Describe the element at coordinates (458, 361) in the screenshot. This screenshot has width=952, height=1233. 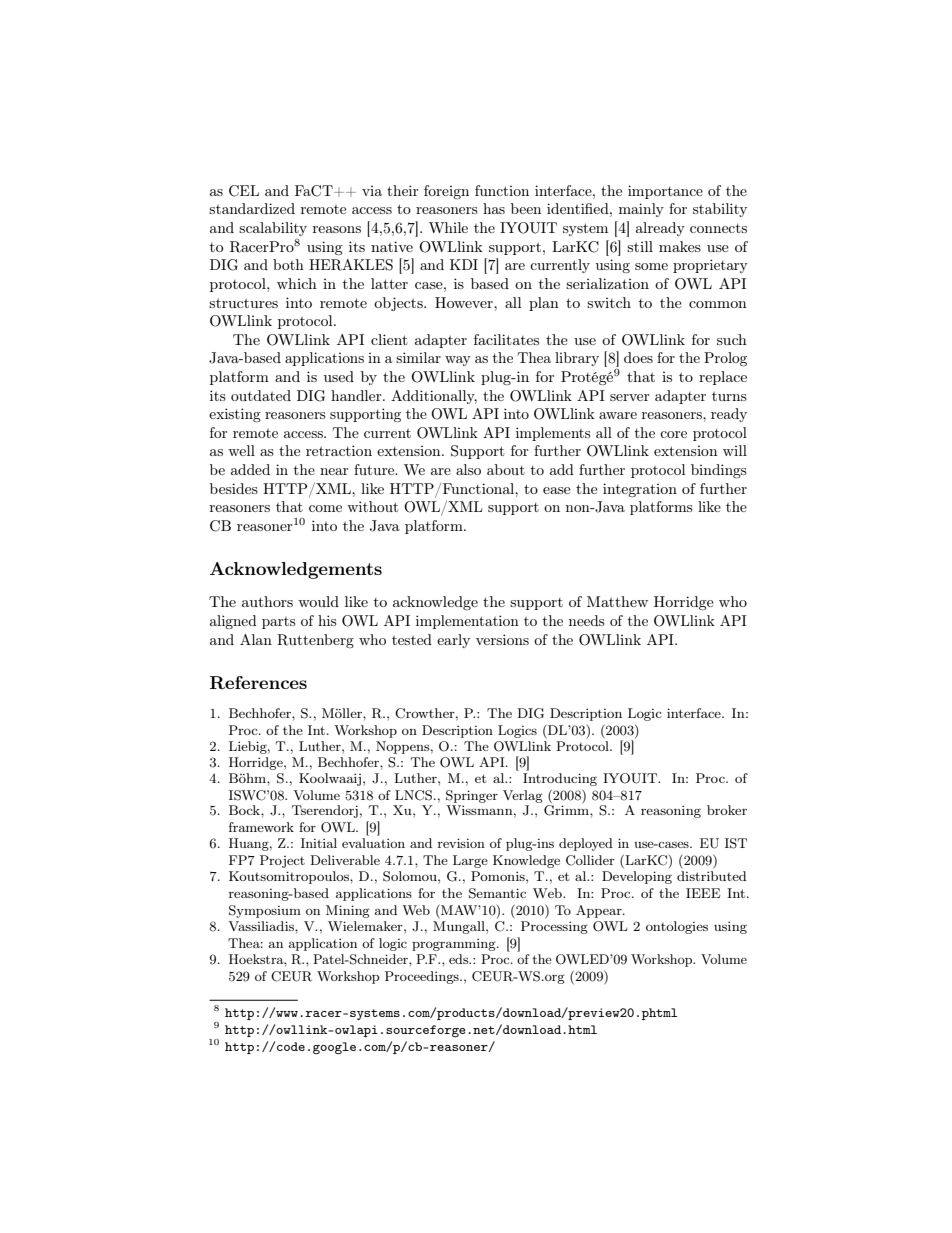
I see `way` at that location.
